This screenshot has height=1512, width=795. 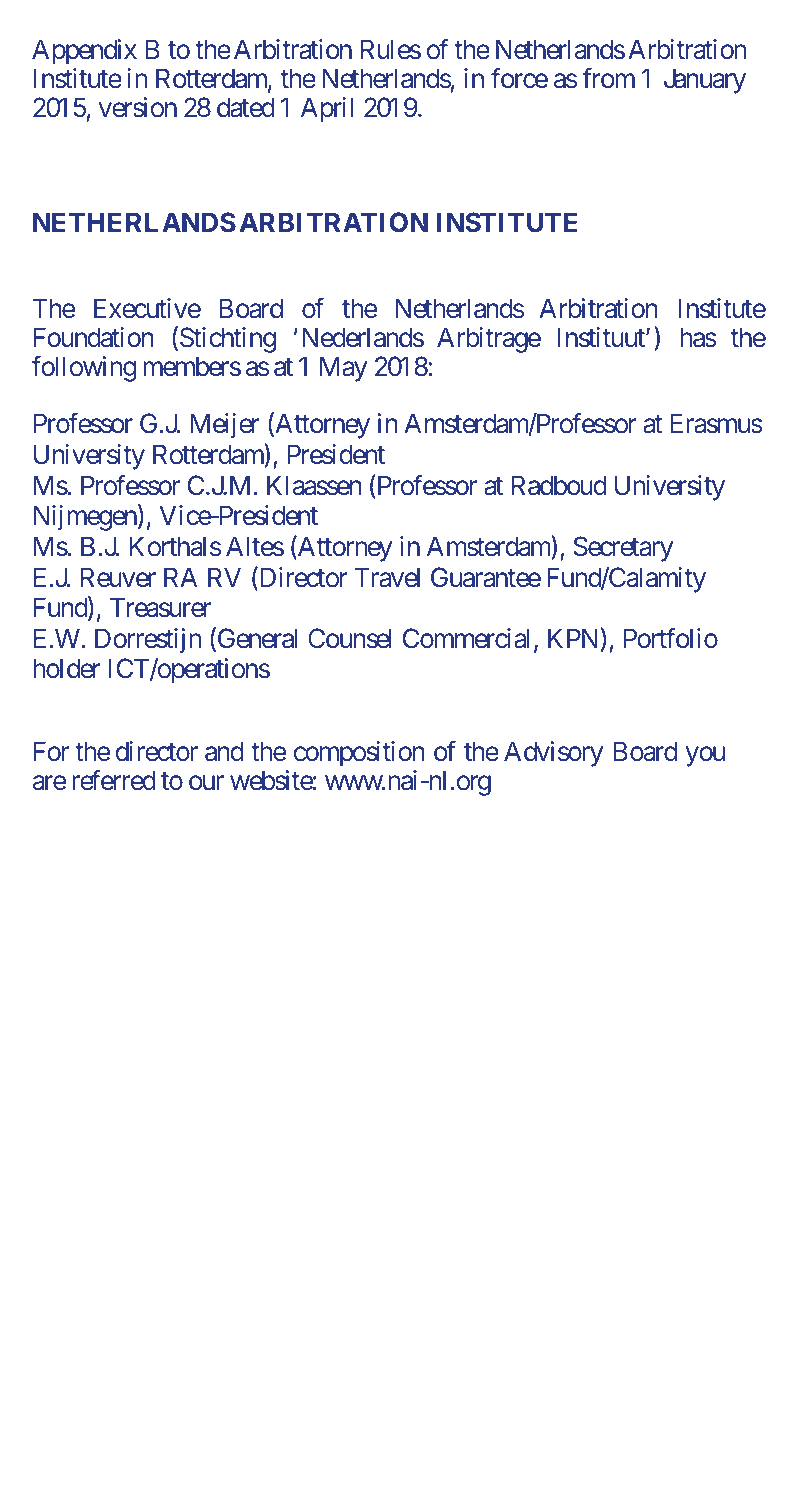 I want to click on Travel, so click(x=387, y=577).
